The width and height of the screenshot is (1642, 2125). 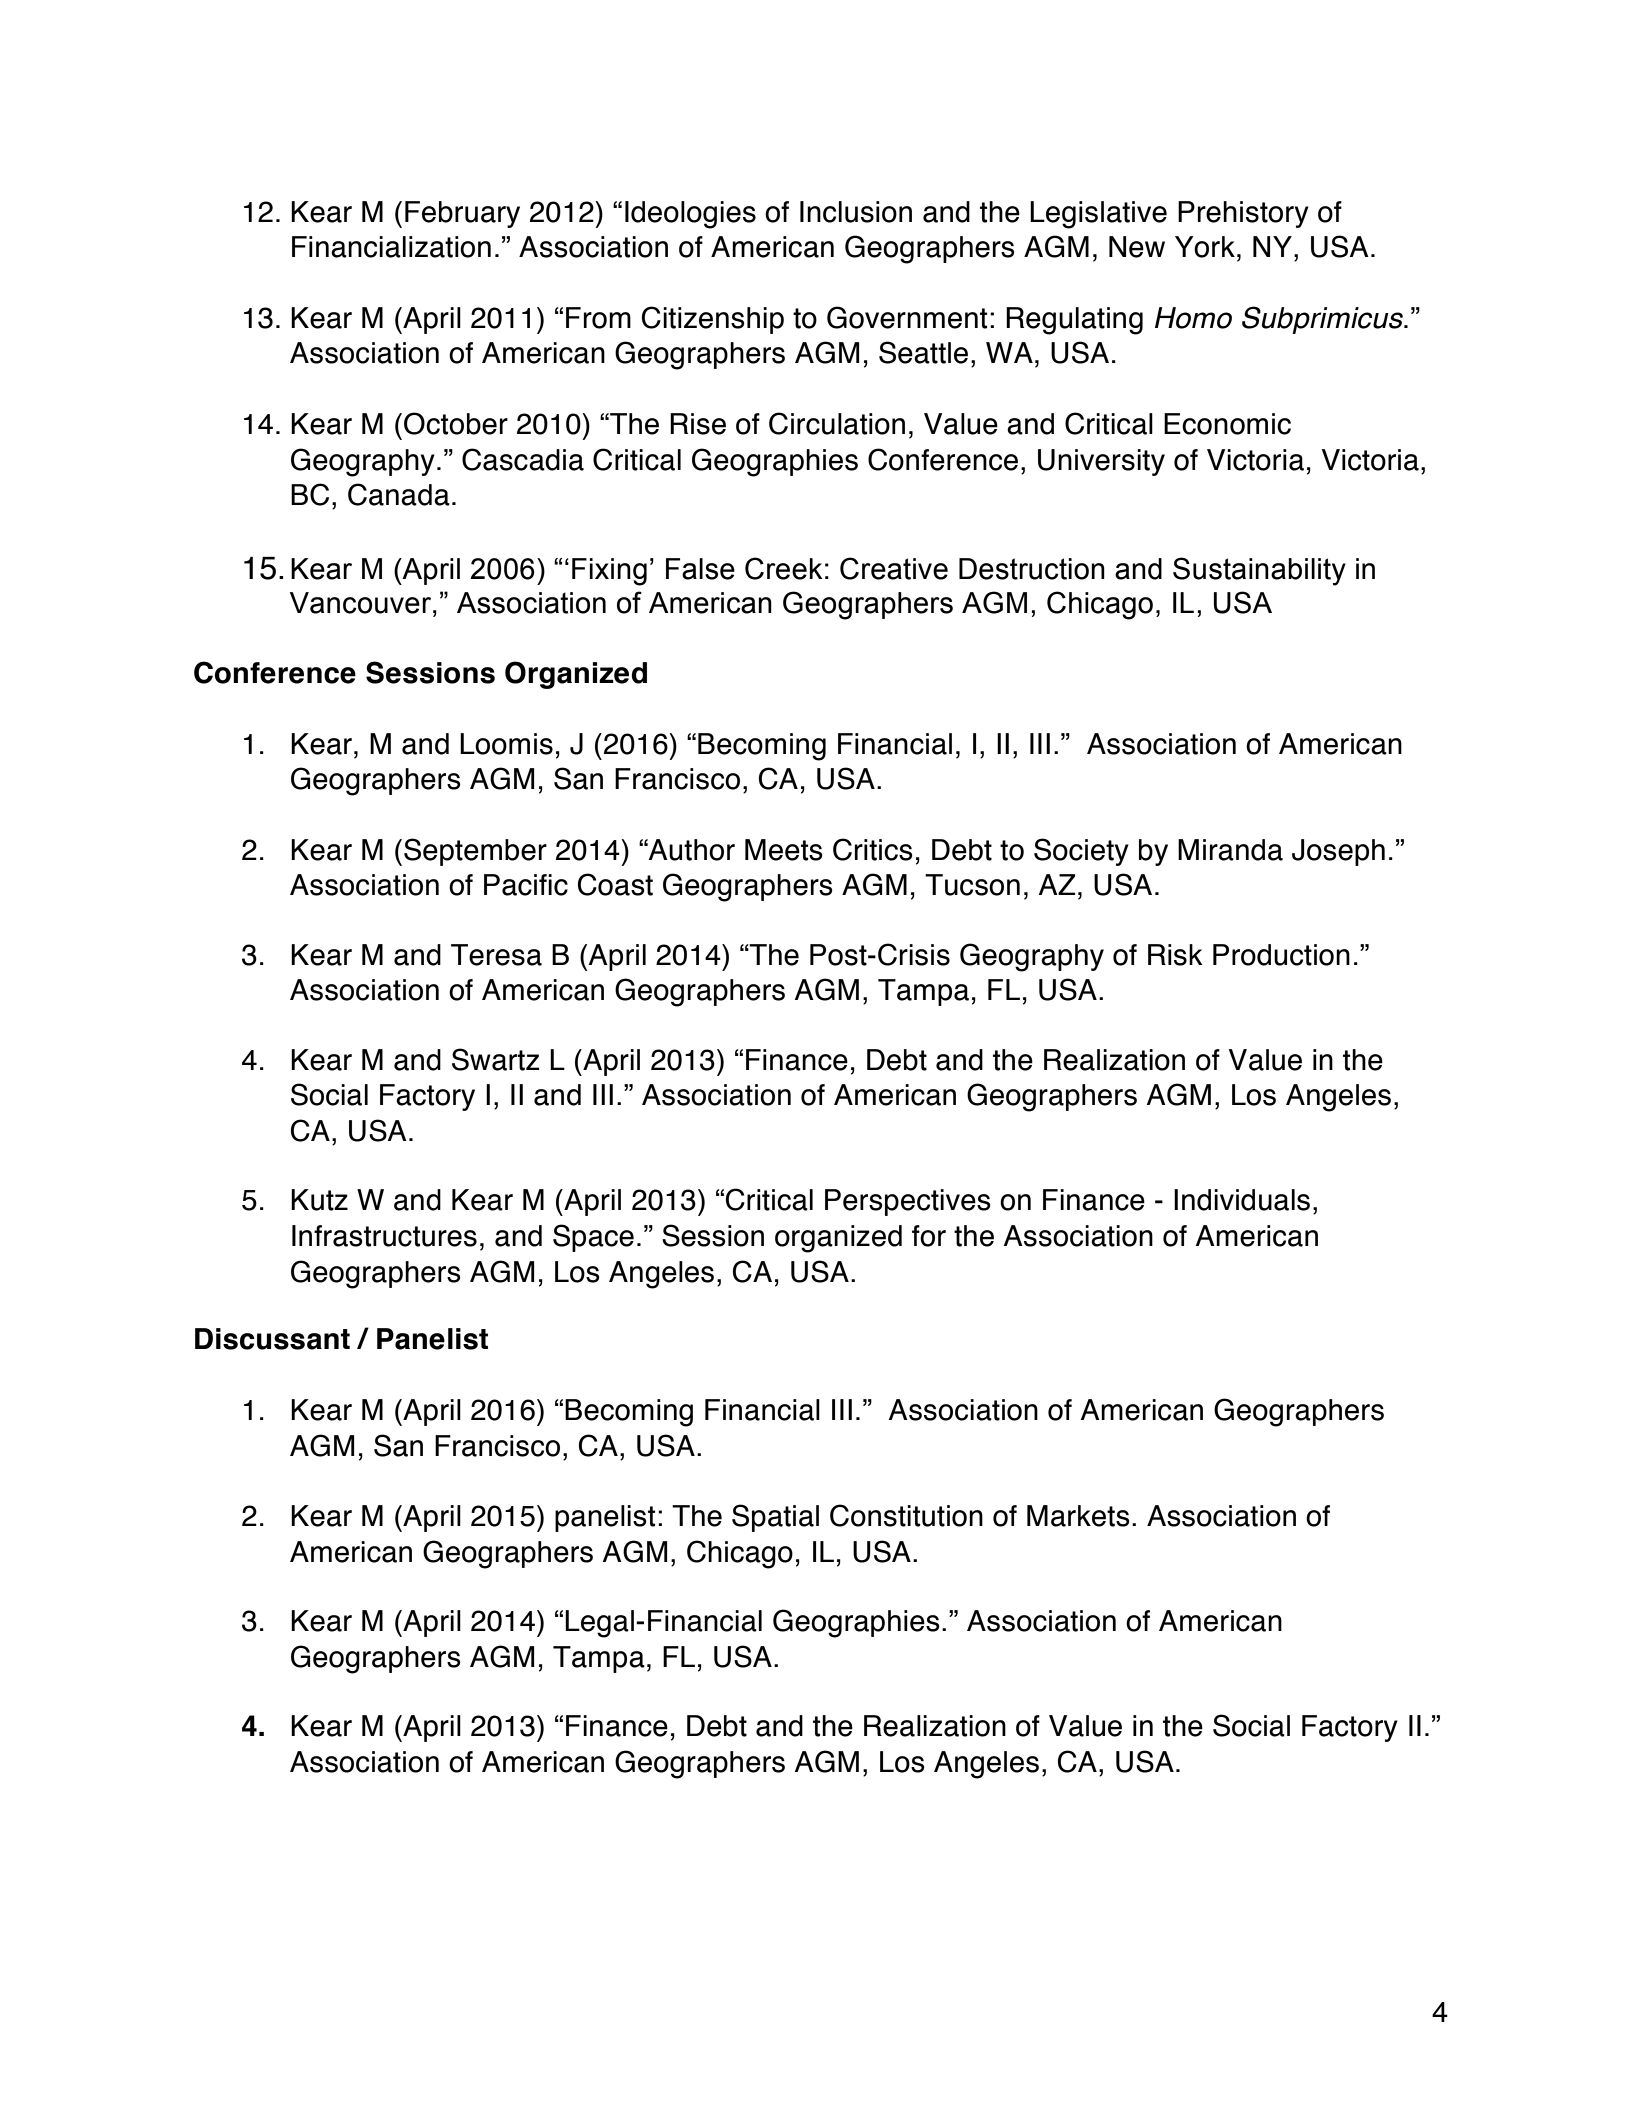 I want to click on Markets, so click(x=1078, y=1516).
